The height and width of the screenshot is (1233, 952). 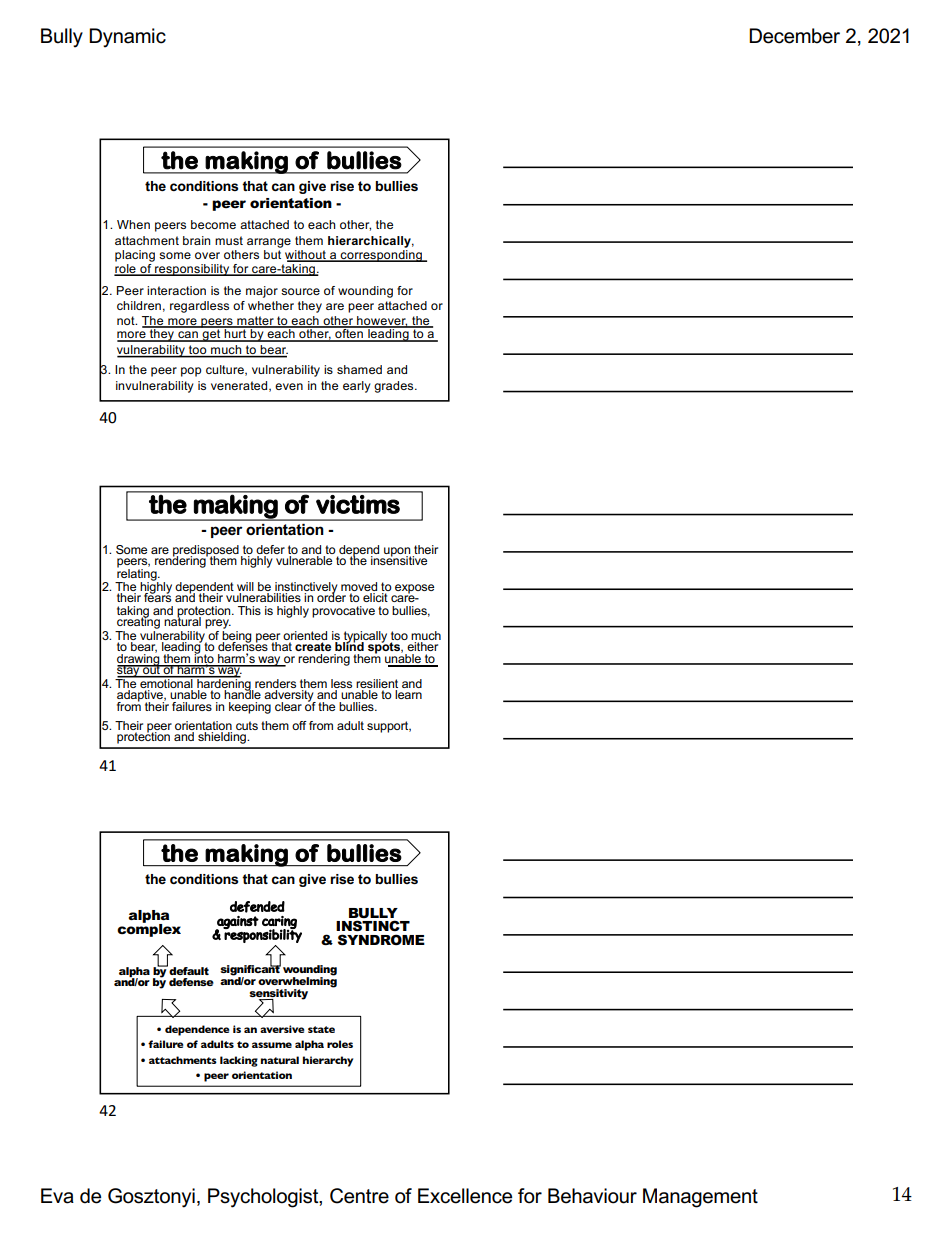 I want to click on expose, so click(x=413, y=590).
